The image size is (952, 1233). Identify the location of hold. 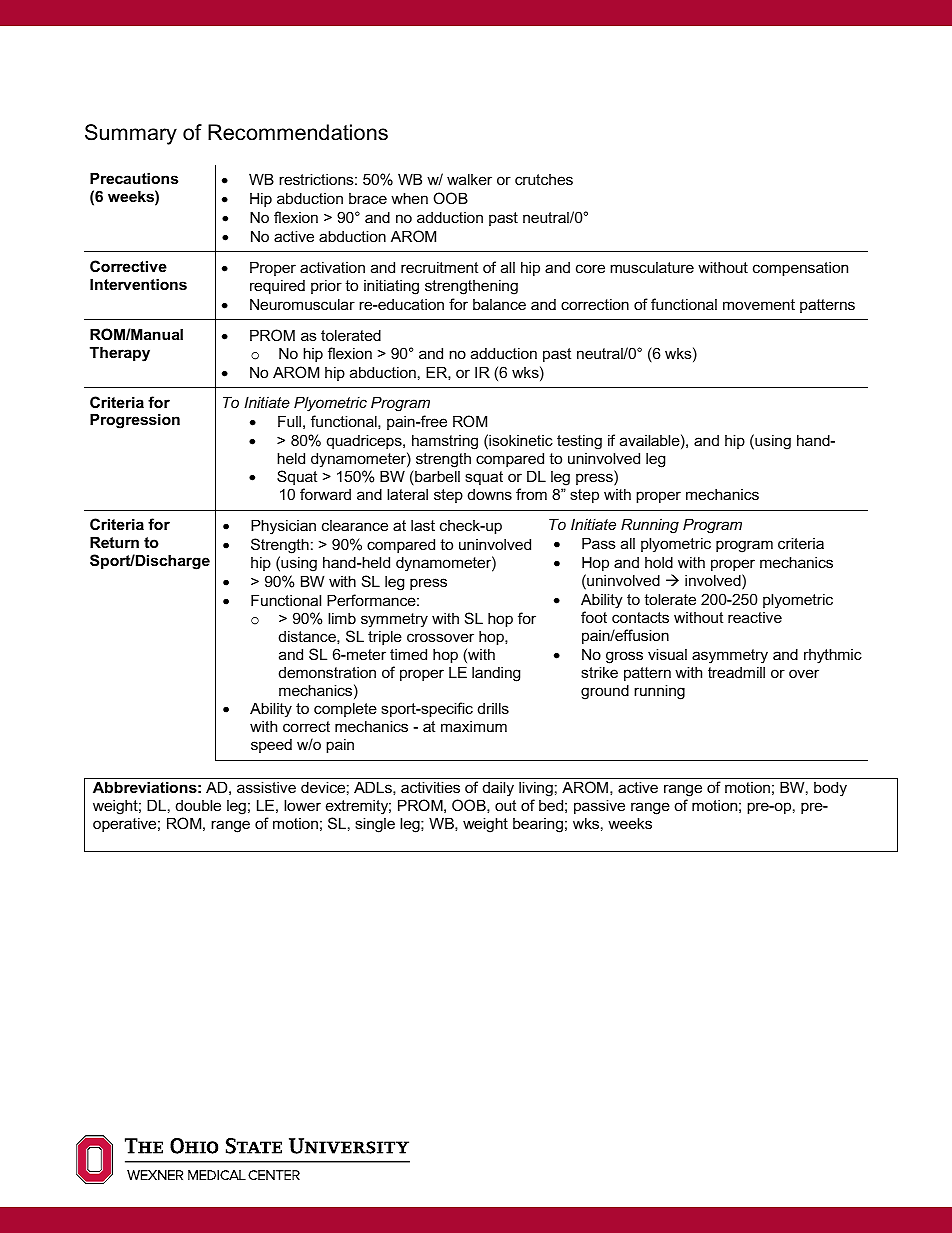
(659, 562).
